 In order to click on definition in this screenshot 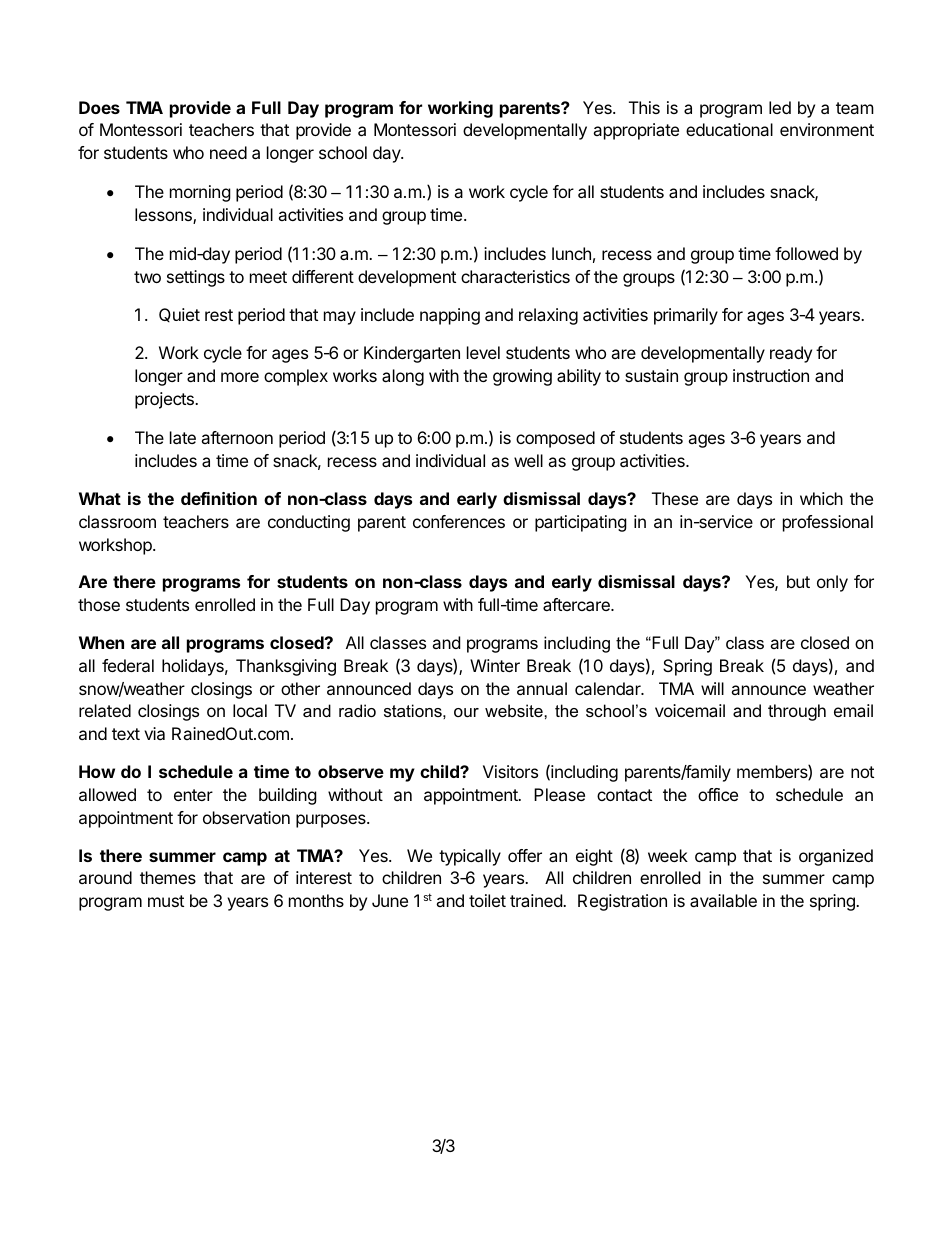, I will do `click(219, 498)`.
